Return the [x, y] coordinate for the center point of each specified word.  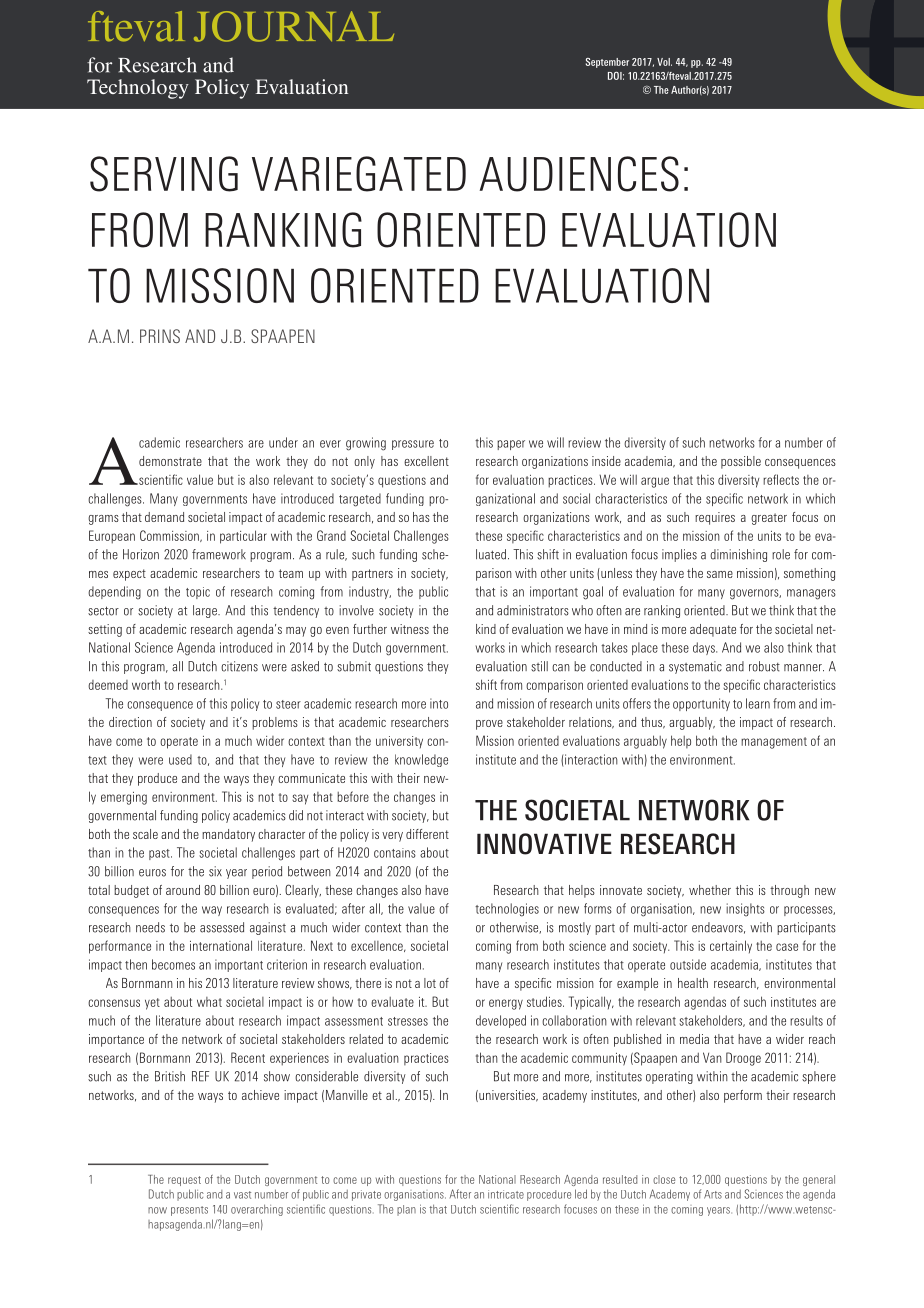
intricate [506, 1194]
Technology [138, 89]
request [184, 1181]
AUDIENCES [579, 174]
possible [741, 462]
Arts [713, 1194]
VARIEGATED [359, 174]
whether [710, 890]
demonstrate [170, 461]
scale [145, 834]
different [427, 834]
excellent [426, 461]
